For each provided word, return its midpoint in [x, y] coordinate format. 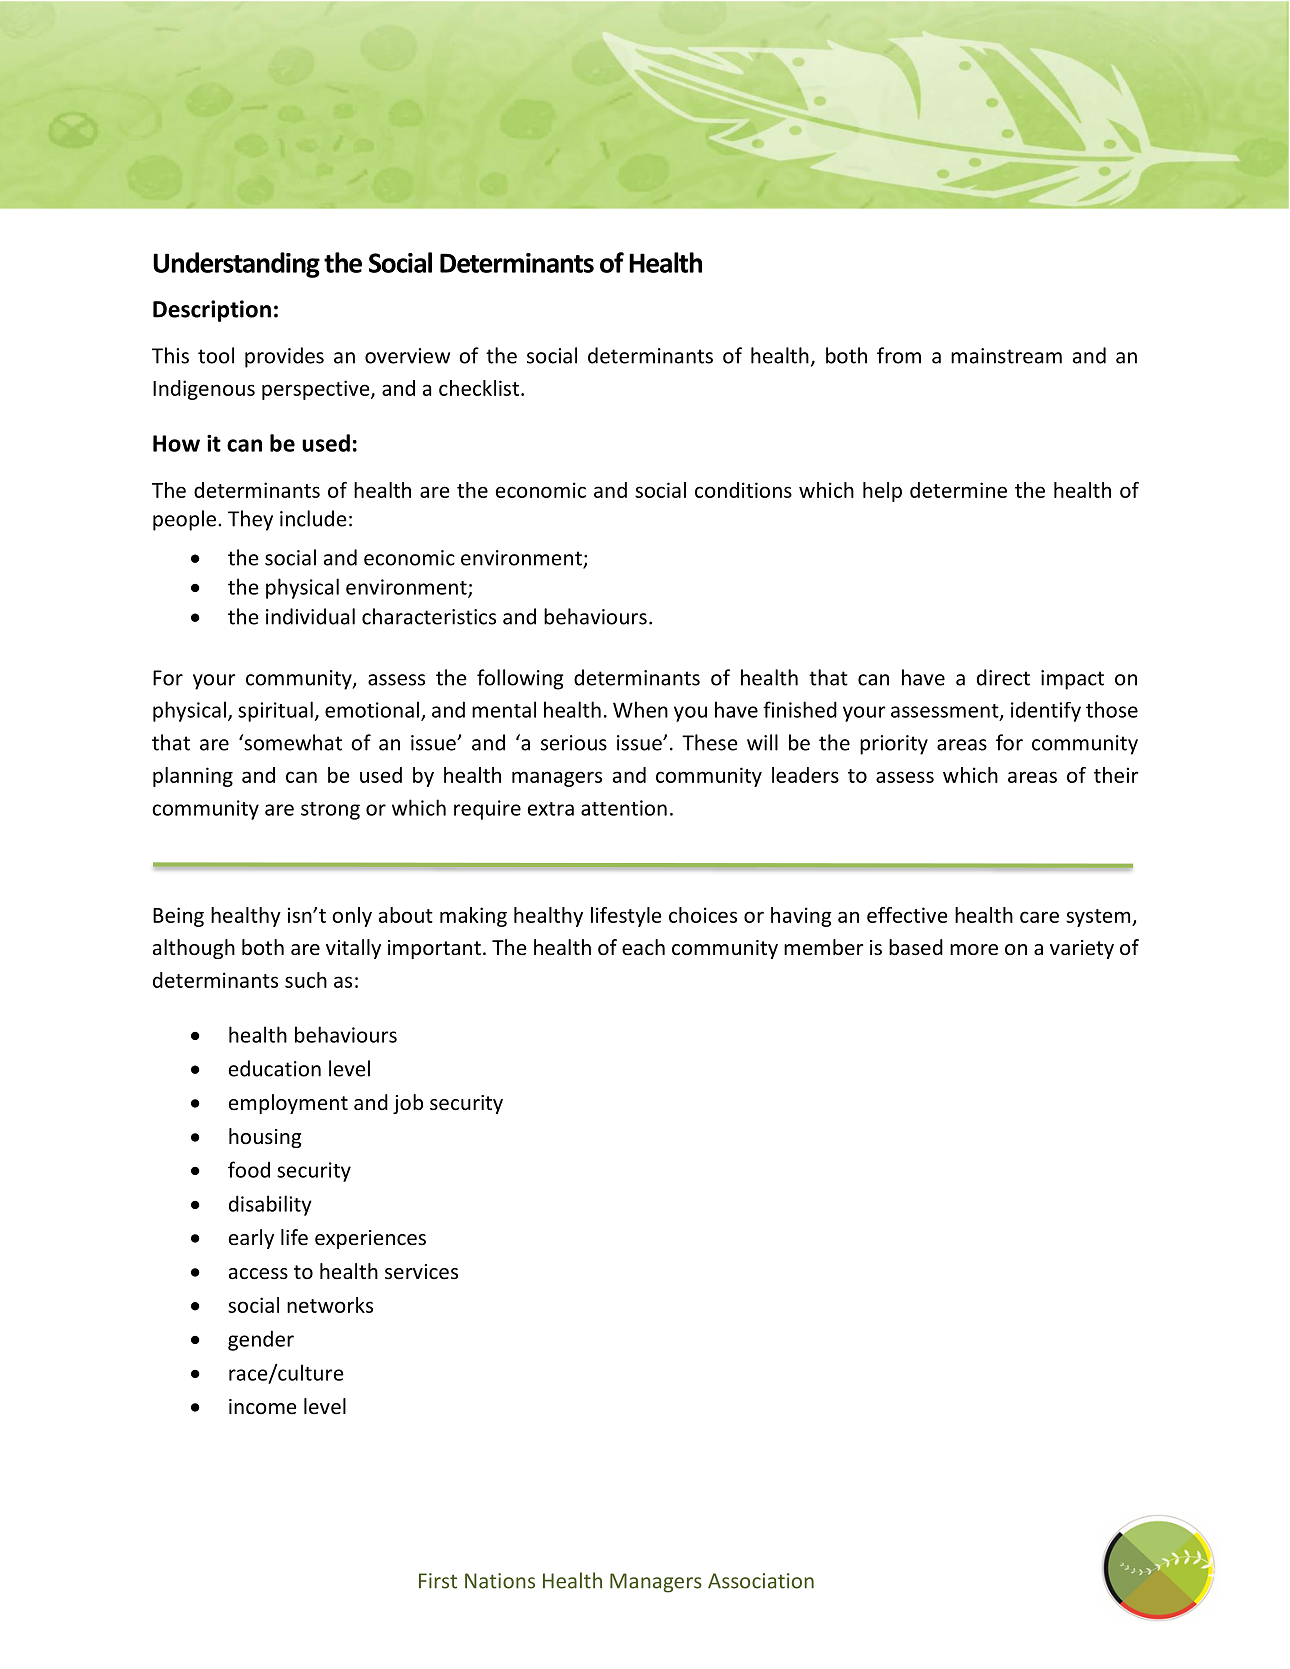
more [974, 950]
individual [310, 616]
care [1039, 917]
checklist [479, 388]
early [251, 1239]
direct [1003, 677]
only [352, 917]
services [421, 1272]
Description [212, 311]
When [640, 709]
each [643, 947]
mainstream [1006, 356]
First [438, 1581]
